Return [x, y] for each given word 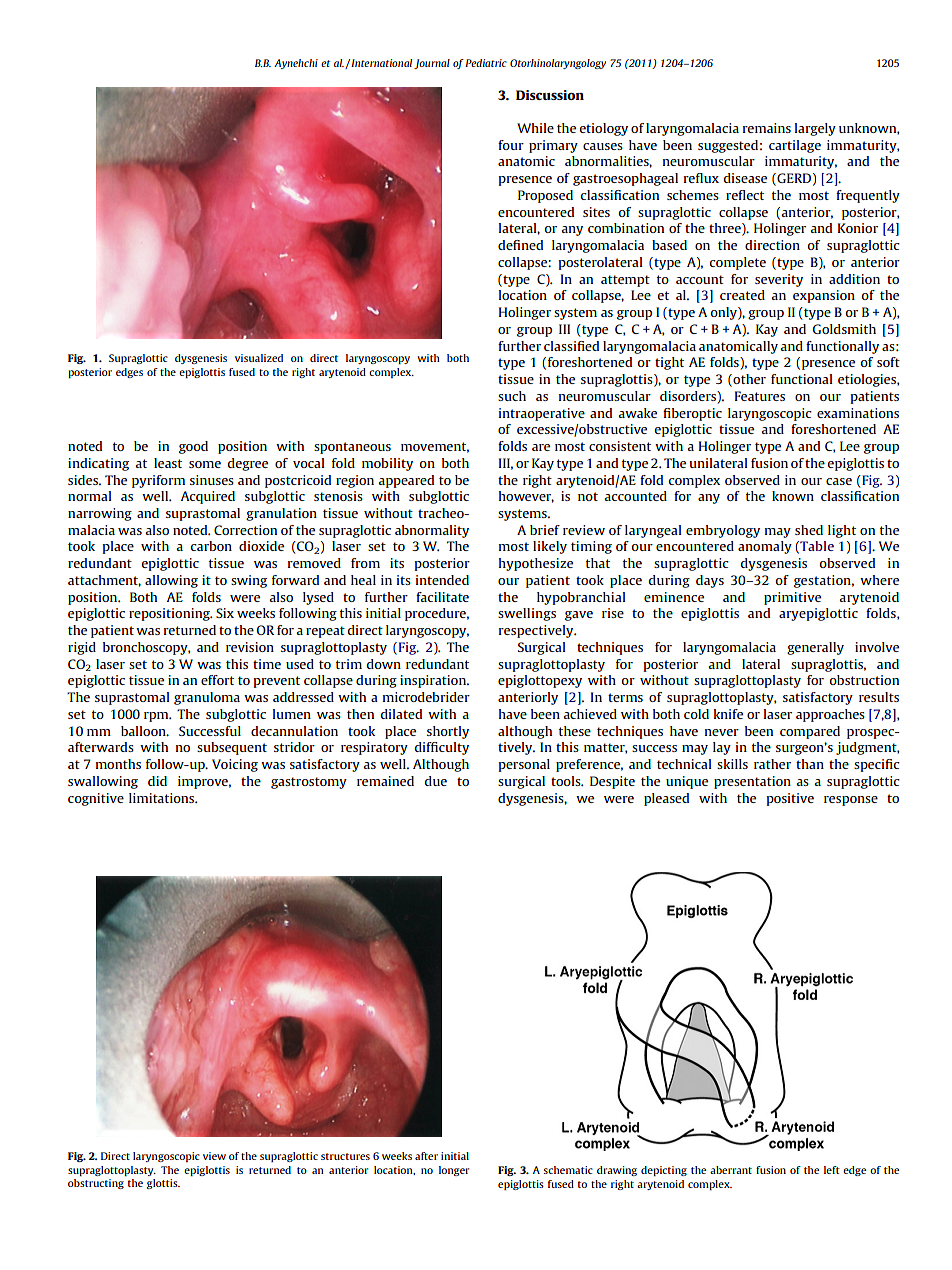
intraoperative [542, 414]
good [193, 447]
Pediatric [486, 63]
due [435, 781]
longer [454, 1171]
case [839, 481]
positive [790, 799]
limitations [163, 798]
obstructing [96, 1184]
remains [767, 128]
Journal [432, 64]
